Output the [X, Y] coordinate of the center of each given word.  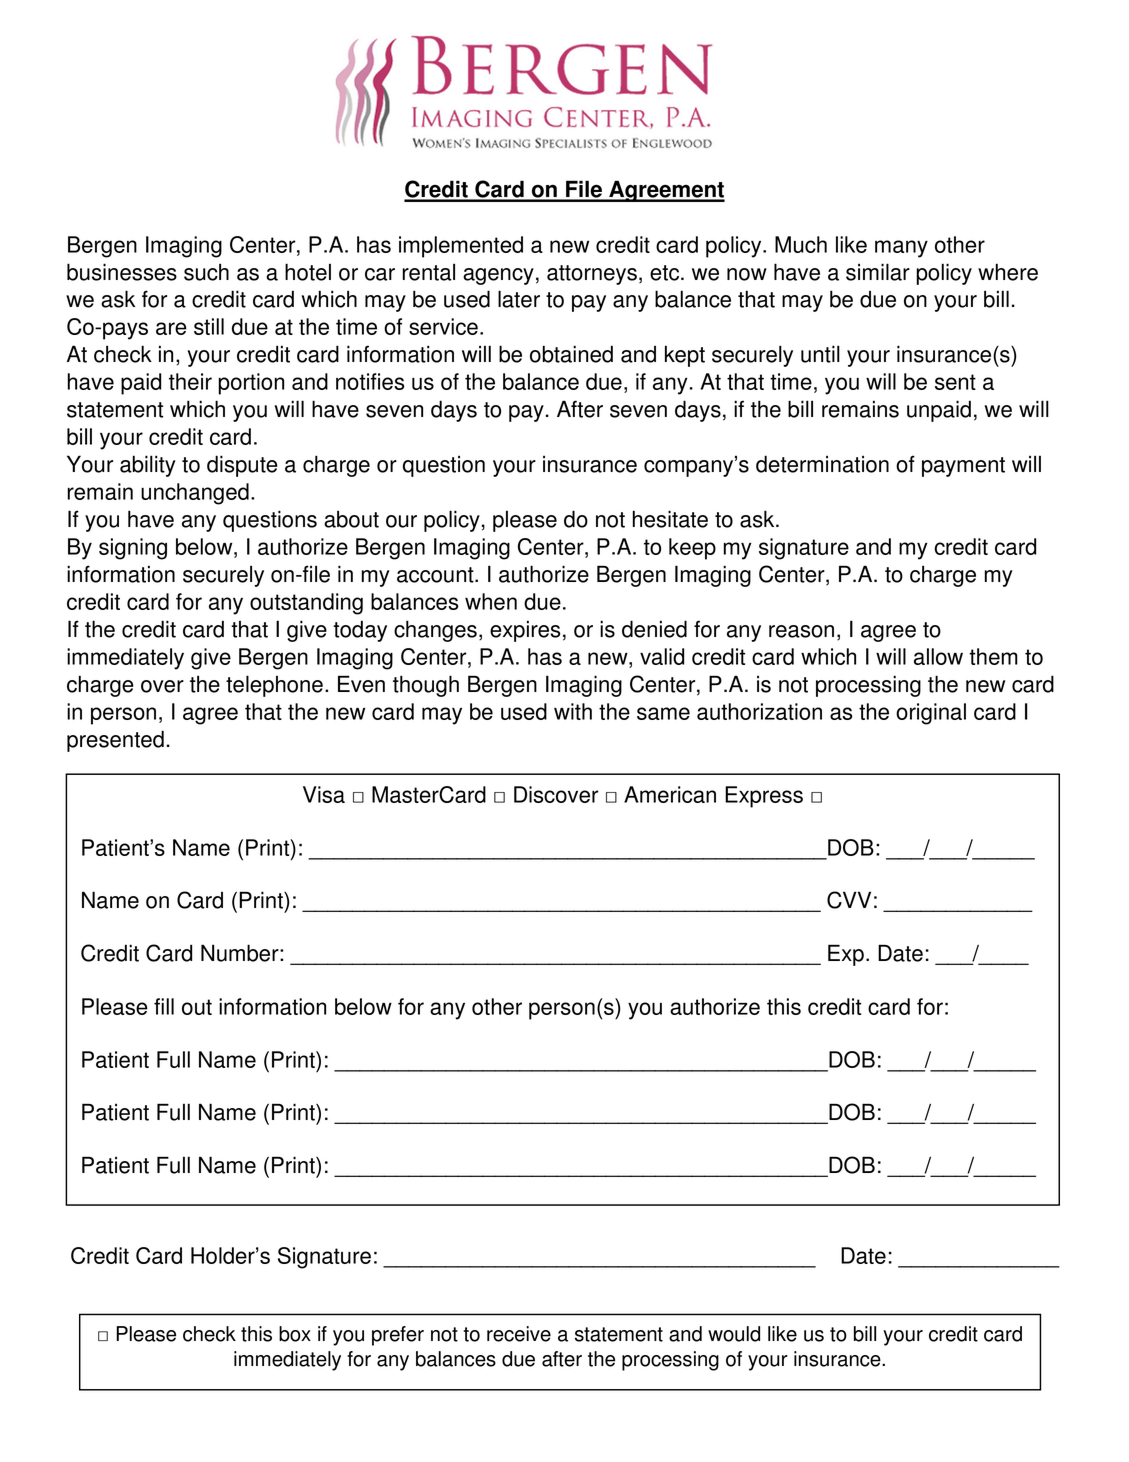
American [670, 794]
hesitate [670, 519]
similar [878, 272]
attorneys [592, 275]
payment [963, 467]
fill [164, 1006]
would [734, 1334]
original [931, 714]
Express [764, 797]
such [206, 272]
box [295, 1334]
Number [241, 953]
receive [519, 1334]
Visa [324, 794]
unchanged [195, 494]
